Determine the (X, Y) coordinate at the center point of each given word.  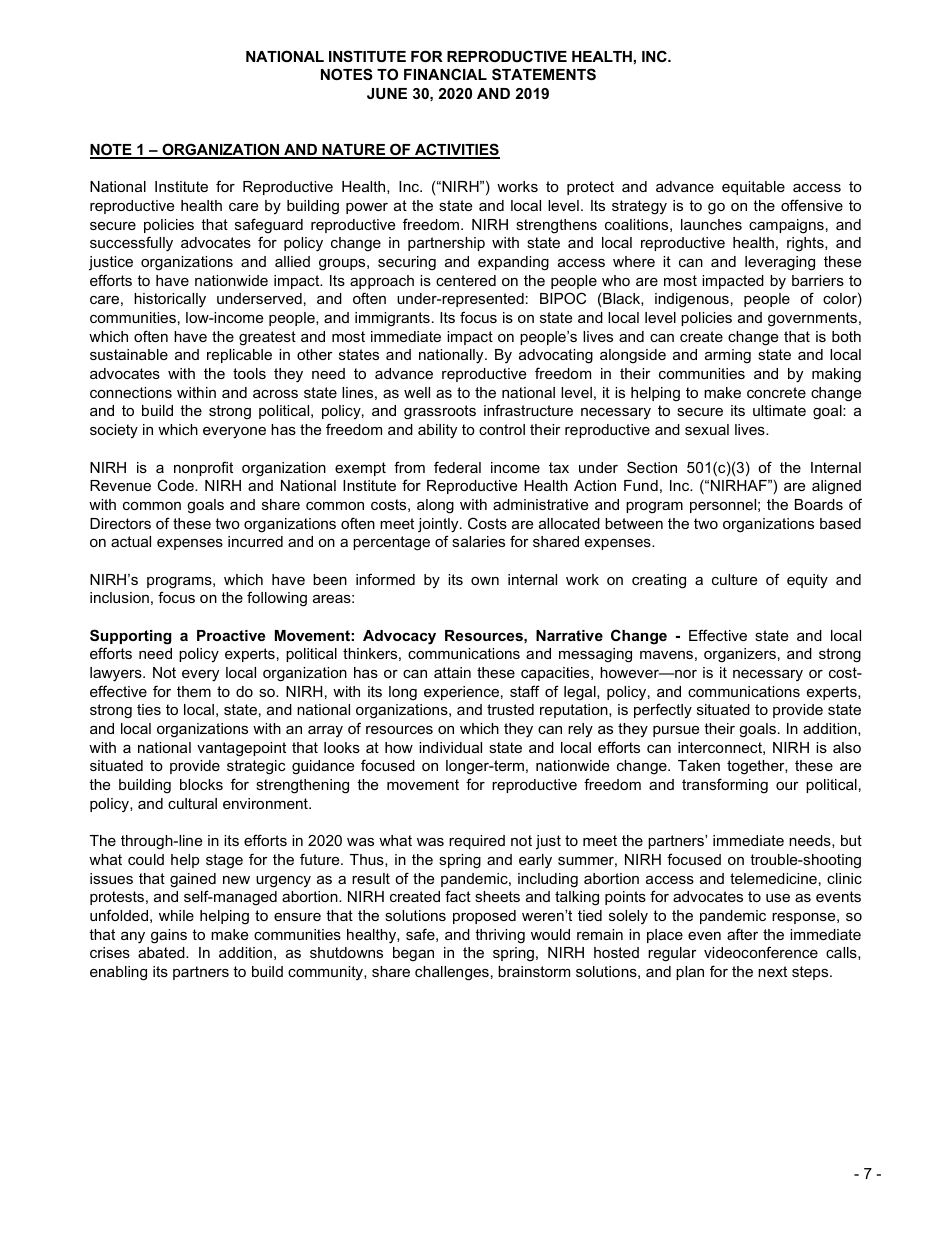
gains (169, 936)
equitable (753, 188)
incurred (255, 541)
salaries (478, 541)
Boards (819, 504)
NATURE (354, 151)
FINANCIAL (445, 74)
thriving (500, 936)
